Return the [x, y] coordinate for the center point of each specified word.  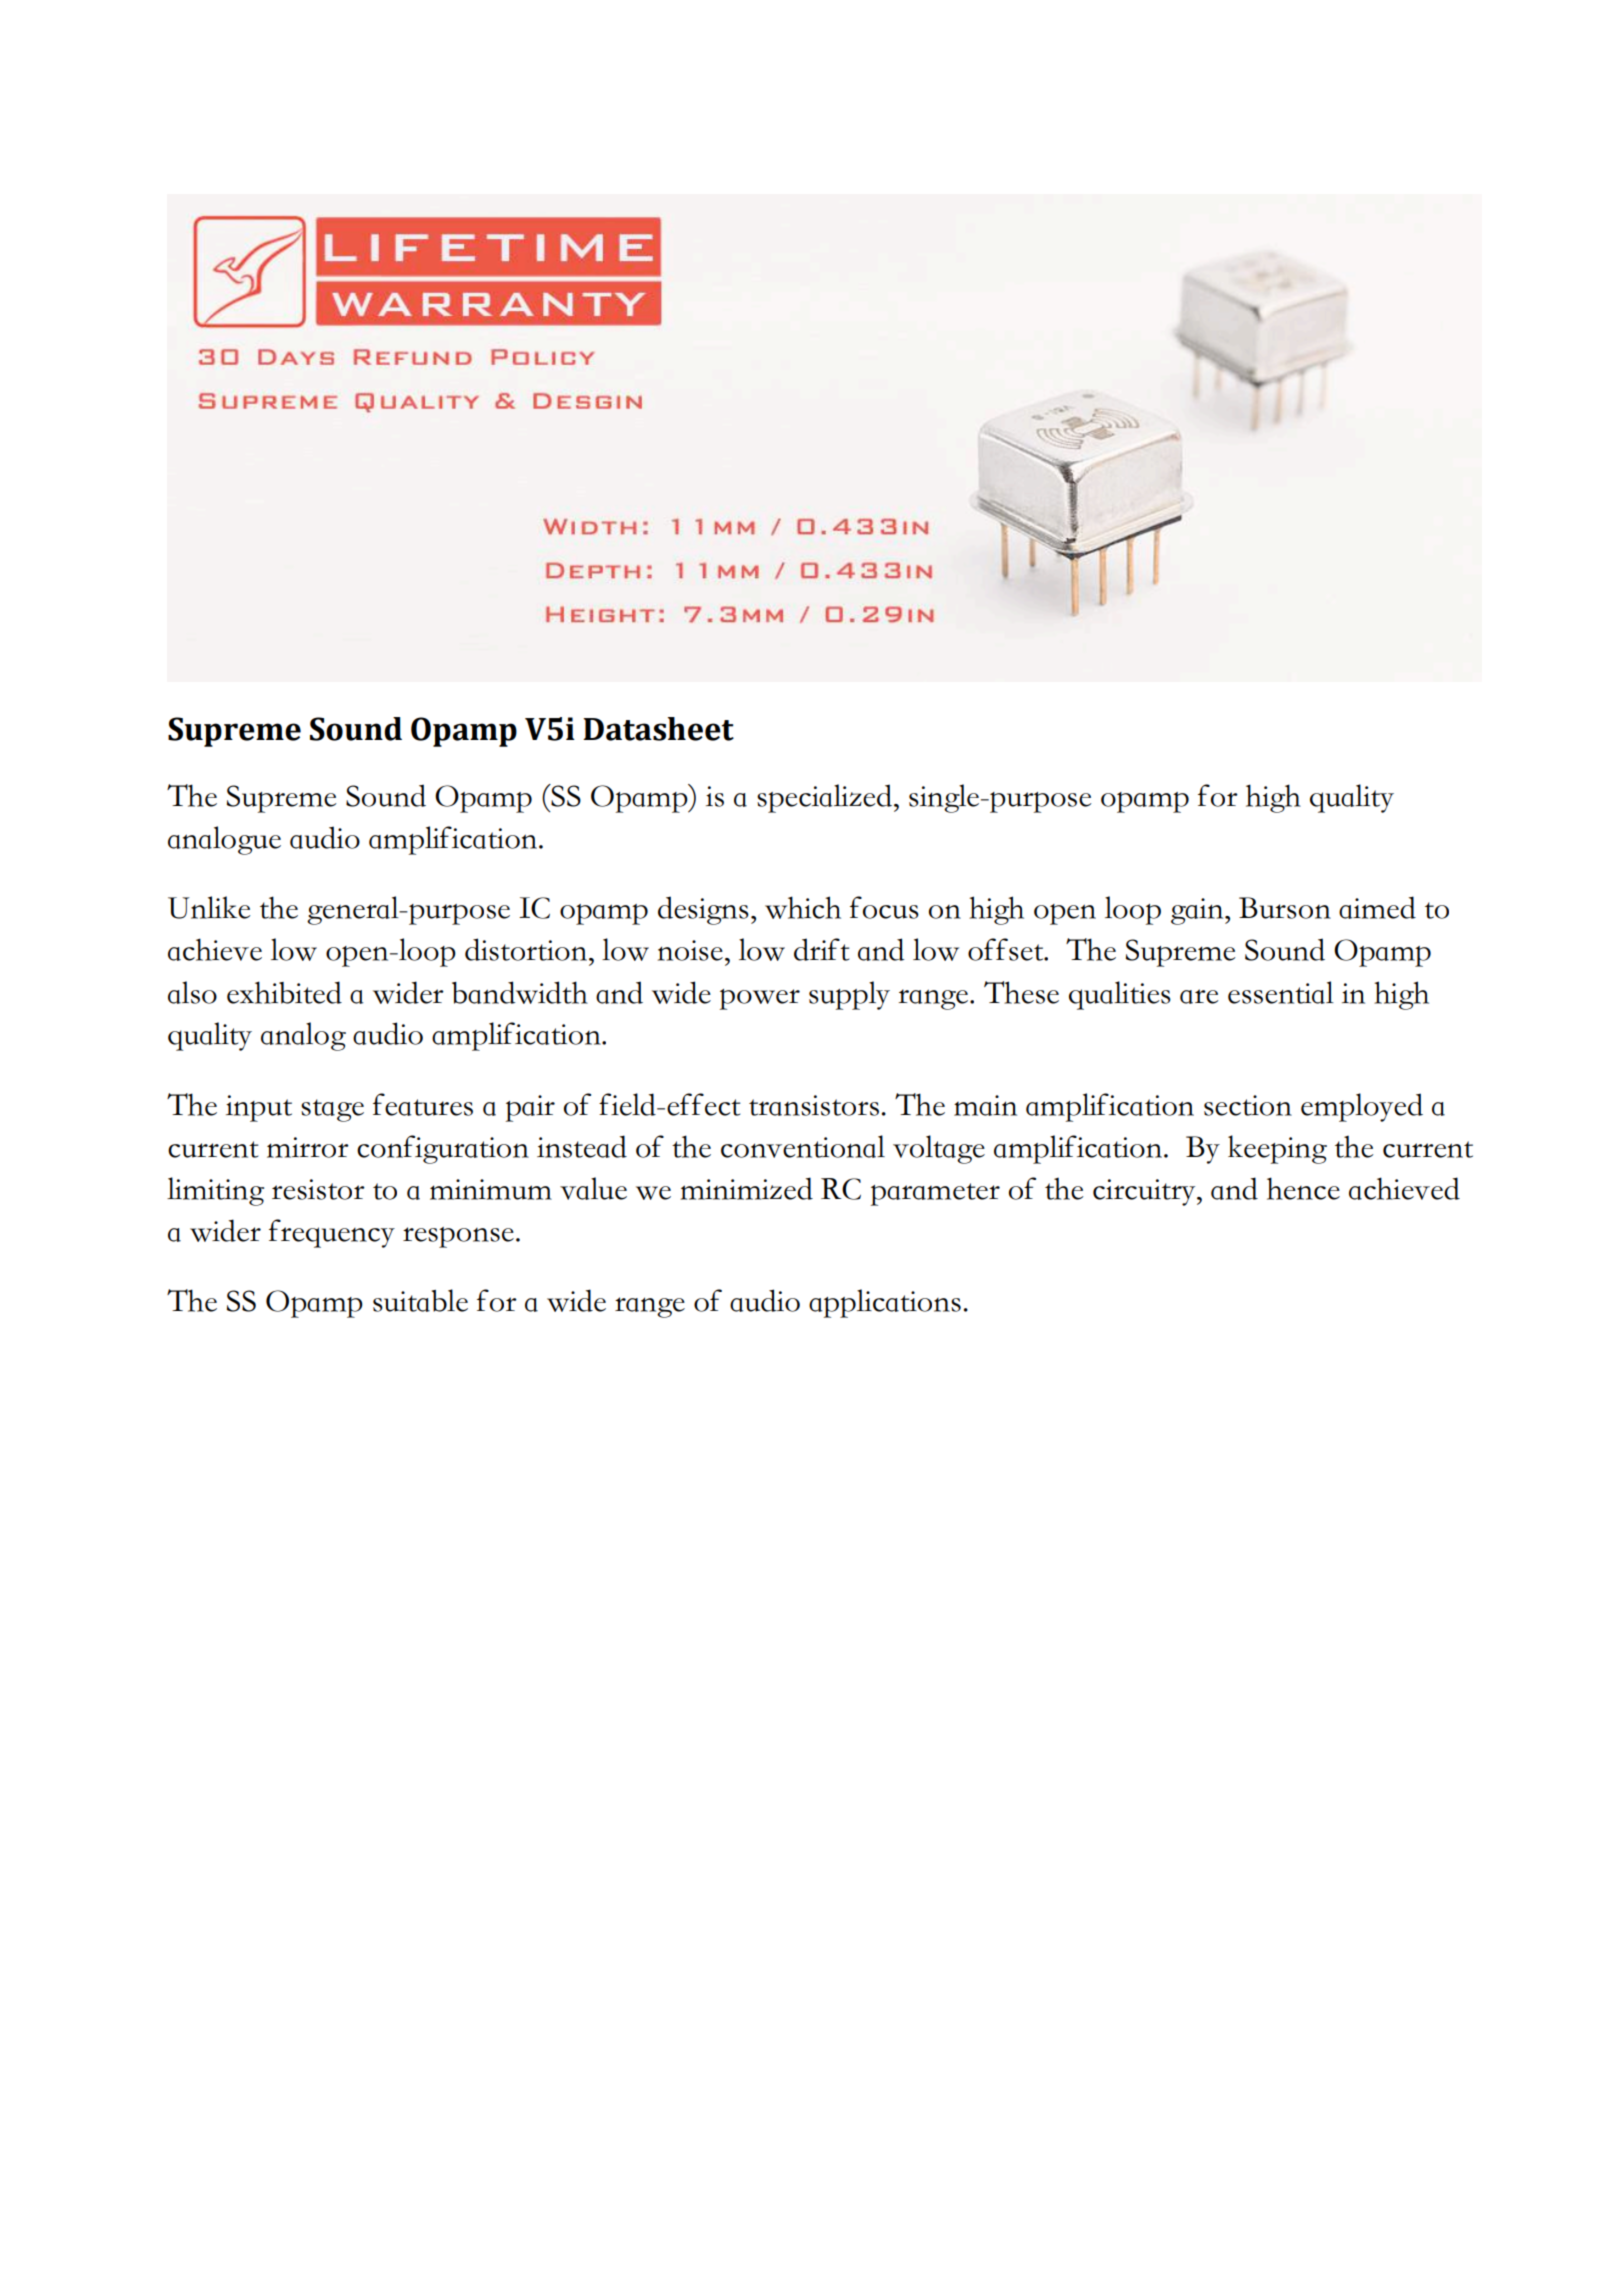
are [1199, 996]
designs [703, 910]
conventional [803, 1146]
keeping [1277, 1149]
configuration [443, 1149]
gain [1198, 911]
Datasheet [658, 729]
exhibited [284, 992]
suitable [420, 1300]
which [803, 907]
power [760, 999]
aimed [1377, 907]
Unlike [209, 907]
